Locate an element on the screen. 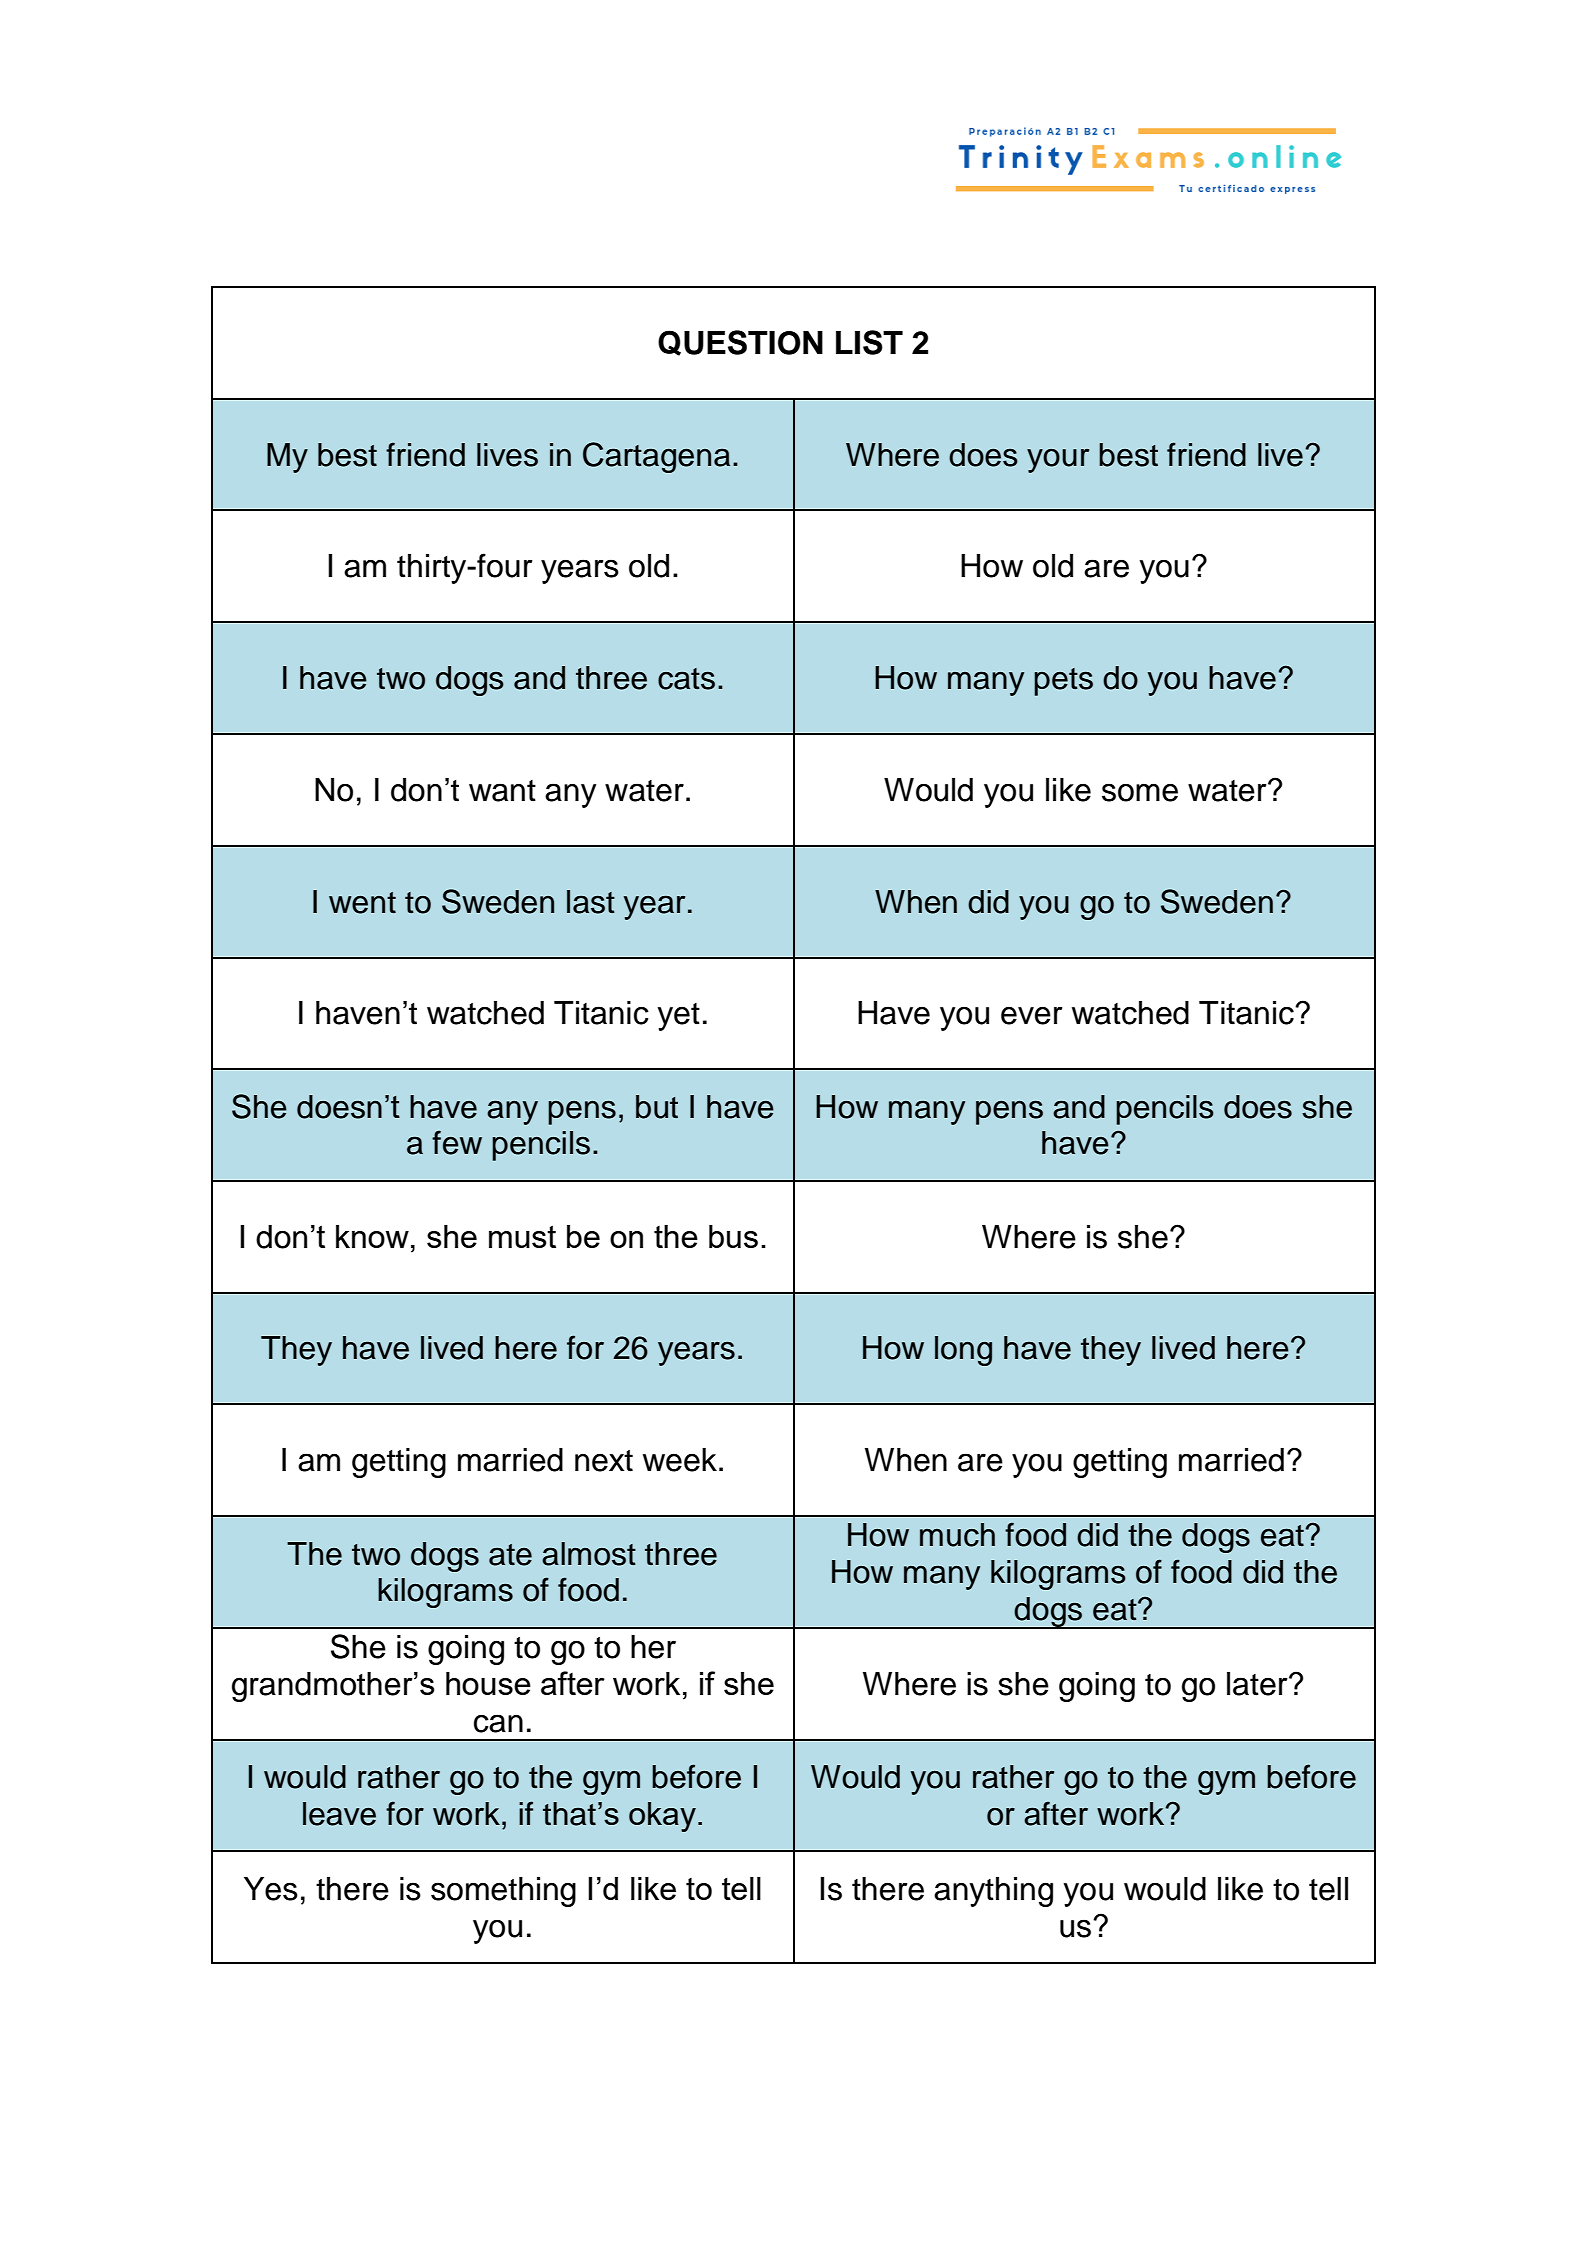  QUESTION is located at coordinates (740, 343).
